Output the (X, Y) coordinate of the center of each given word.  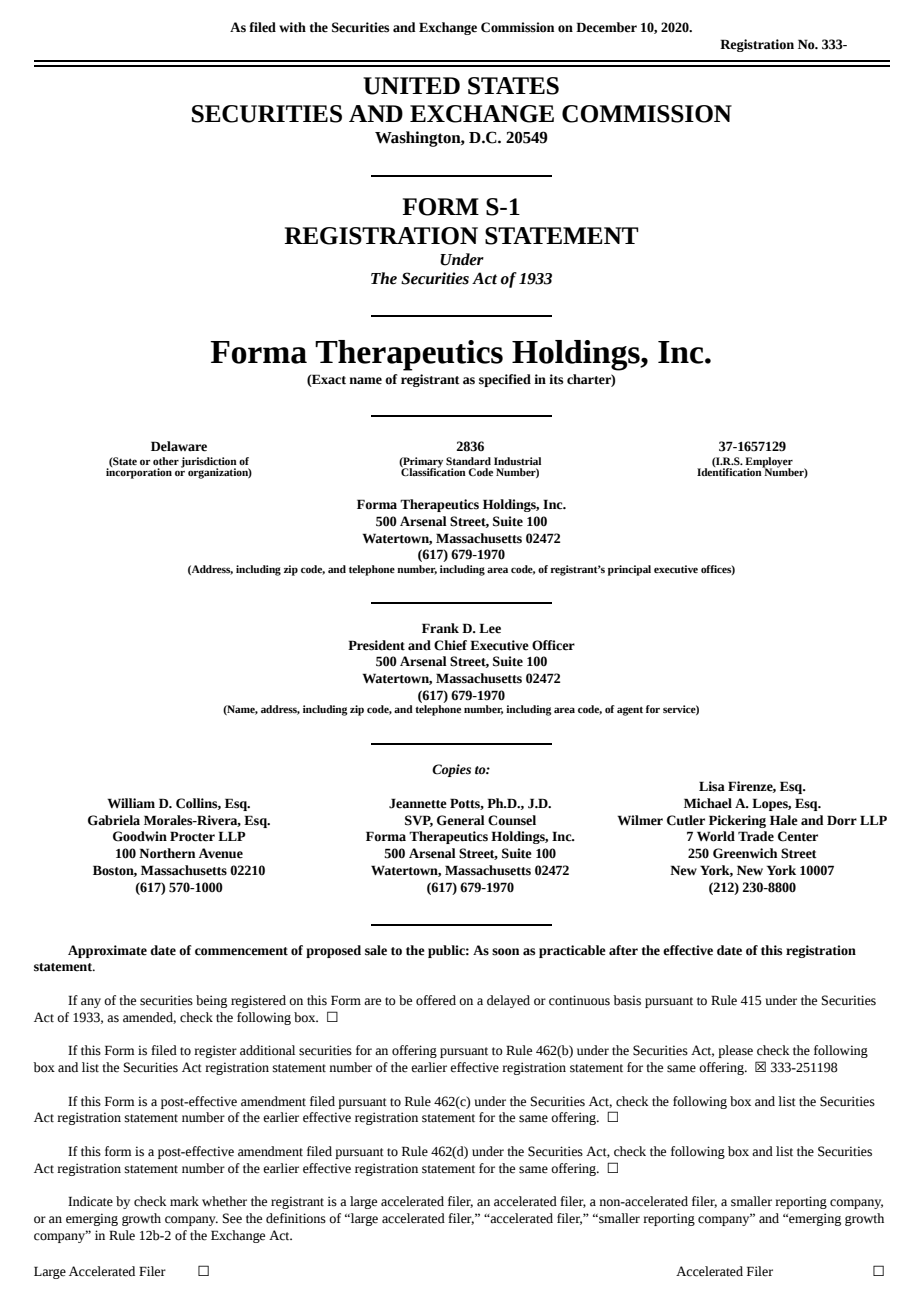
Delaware (179, 446)
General (461, 820)
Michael (708, 803)
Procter (192, 836)
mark (184, 1201)
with (292, 27)
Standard (468, 461)
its (556, 379)
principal (629, 570)
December (606, 27)
